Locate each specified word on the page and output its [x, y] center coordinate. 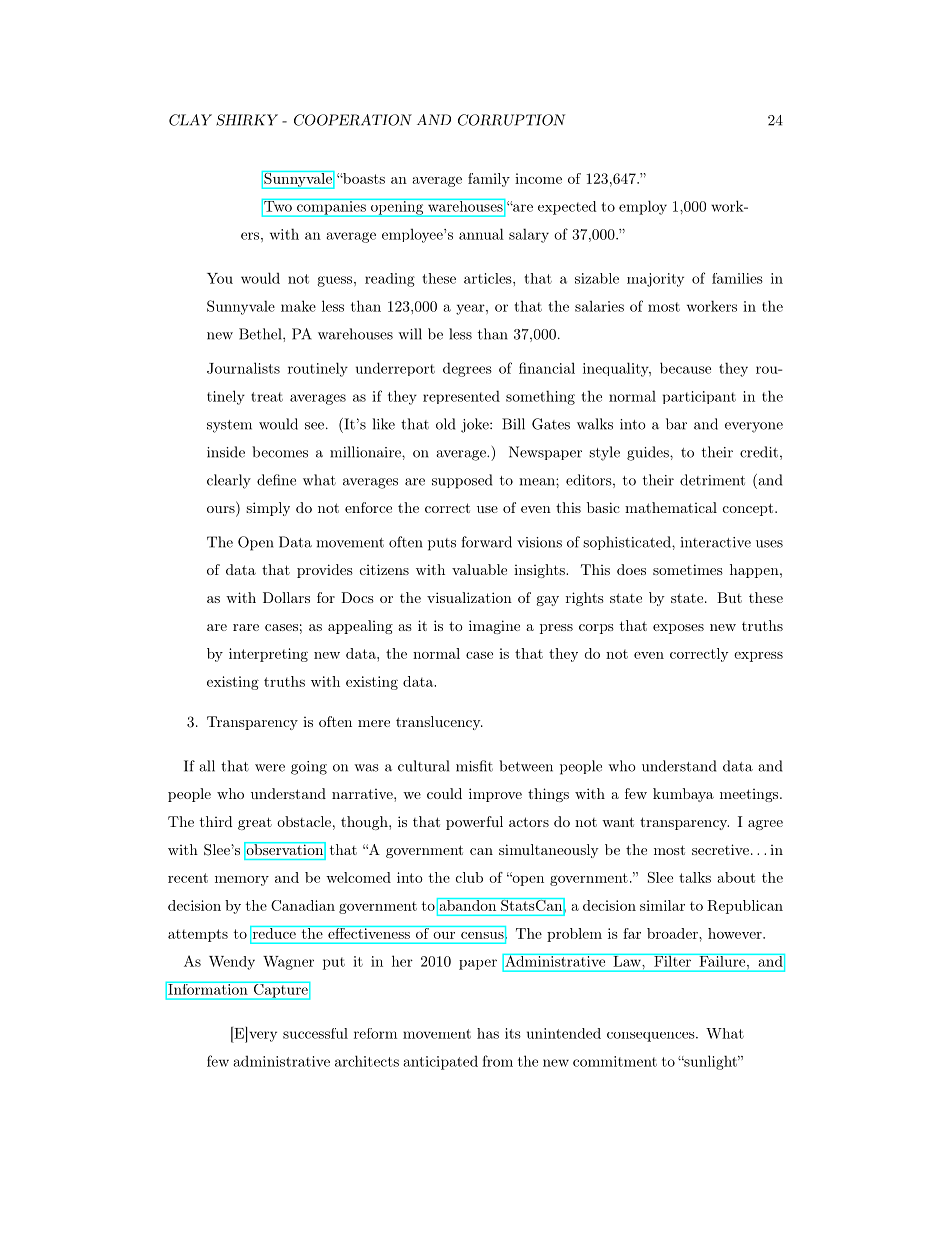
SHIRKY [247, 120]
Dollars [286, 597]
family [489, 180]
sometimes [688, 569]
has [488, 1033]
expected [567, 208]
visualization [469, 597]
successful [315, 1033]
